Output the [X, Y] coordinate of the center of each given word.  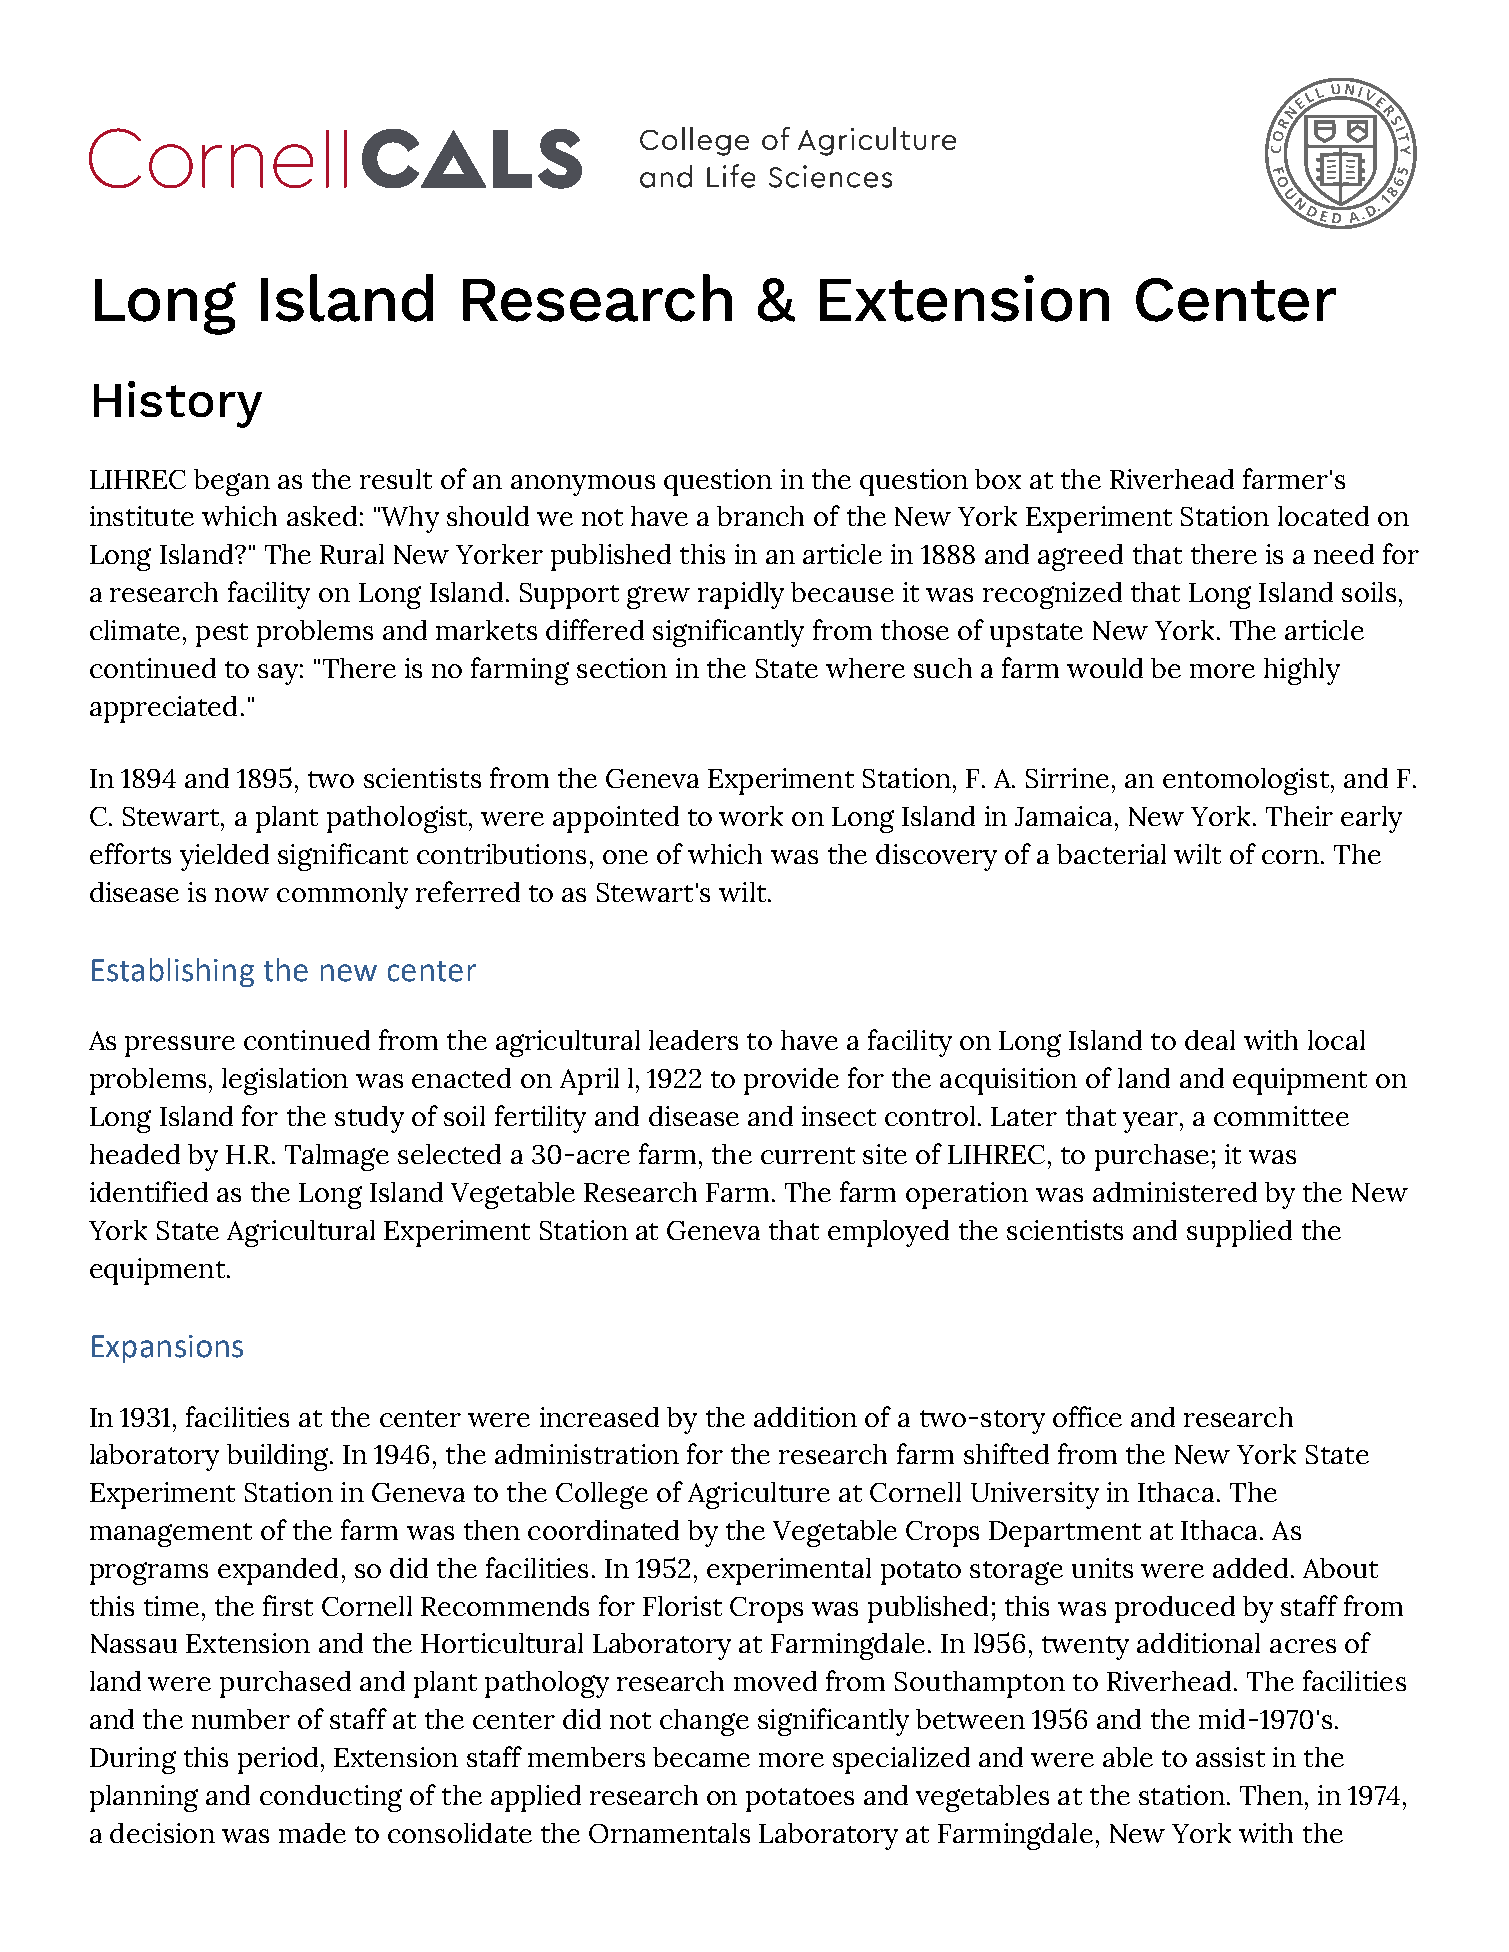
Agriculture [759, 1495]
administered [1175, 1192]
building [279, 1457]
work [751, 816]
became [701, 1757]
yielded [224, 857]
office [1087, 1416]
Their [1299, 816]
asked [322, 516]
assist [1230, 1757]
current [808, 1155]
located [1323, 516]
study [369, 1119]
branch [760, 516]
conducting [331, 1798]
